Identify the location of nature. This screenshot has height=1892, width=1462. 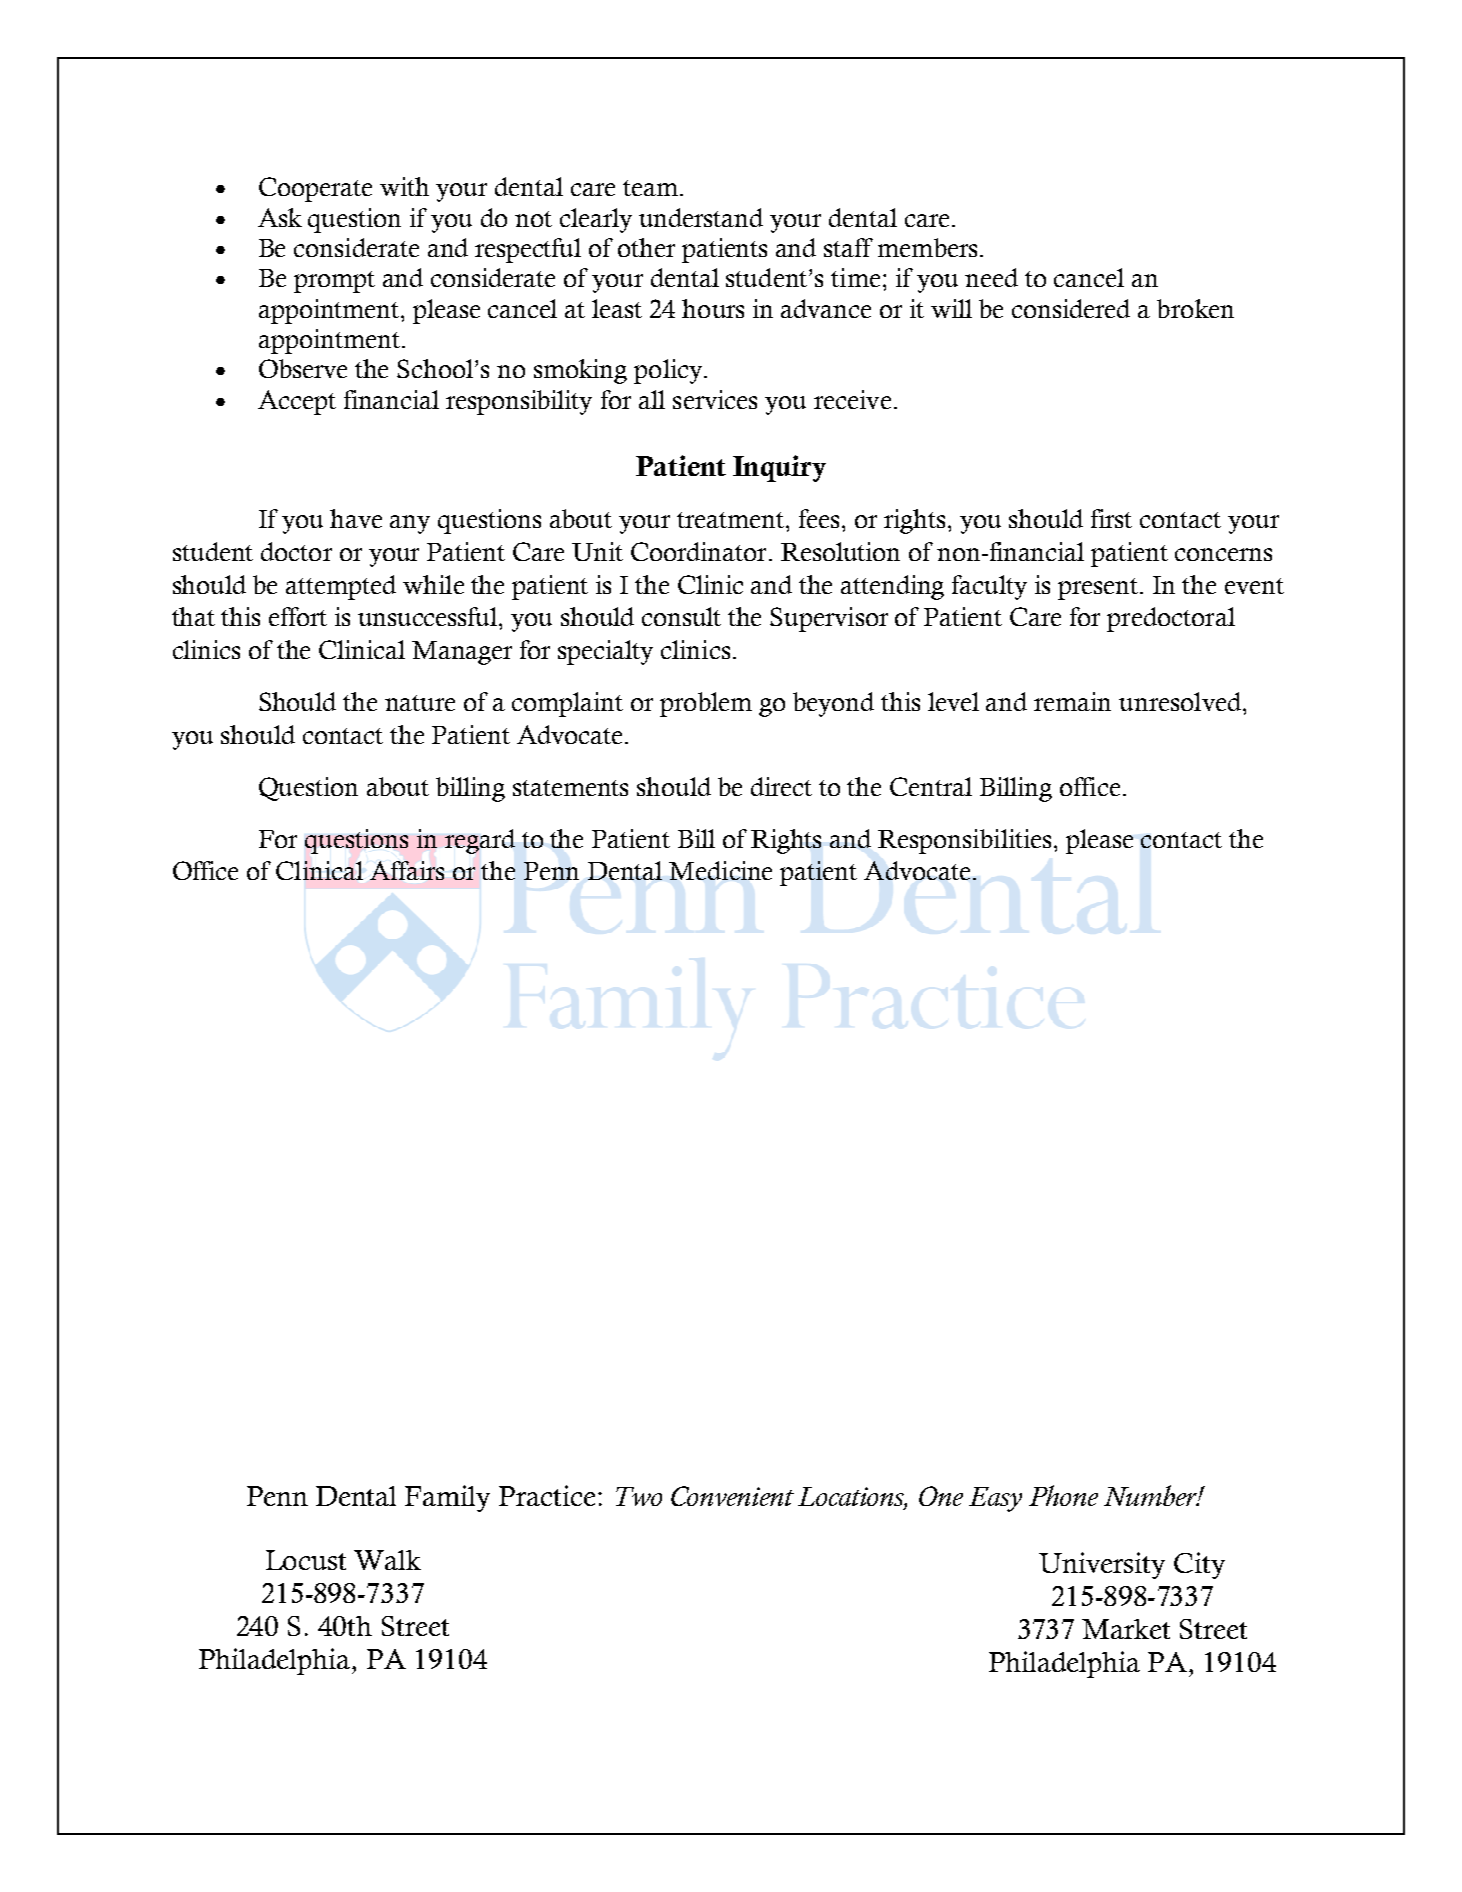
(420, 703).
